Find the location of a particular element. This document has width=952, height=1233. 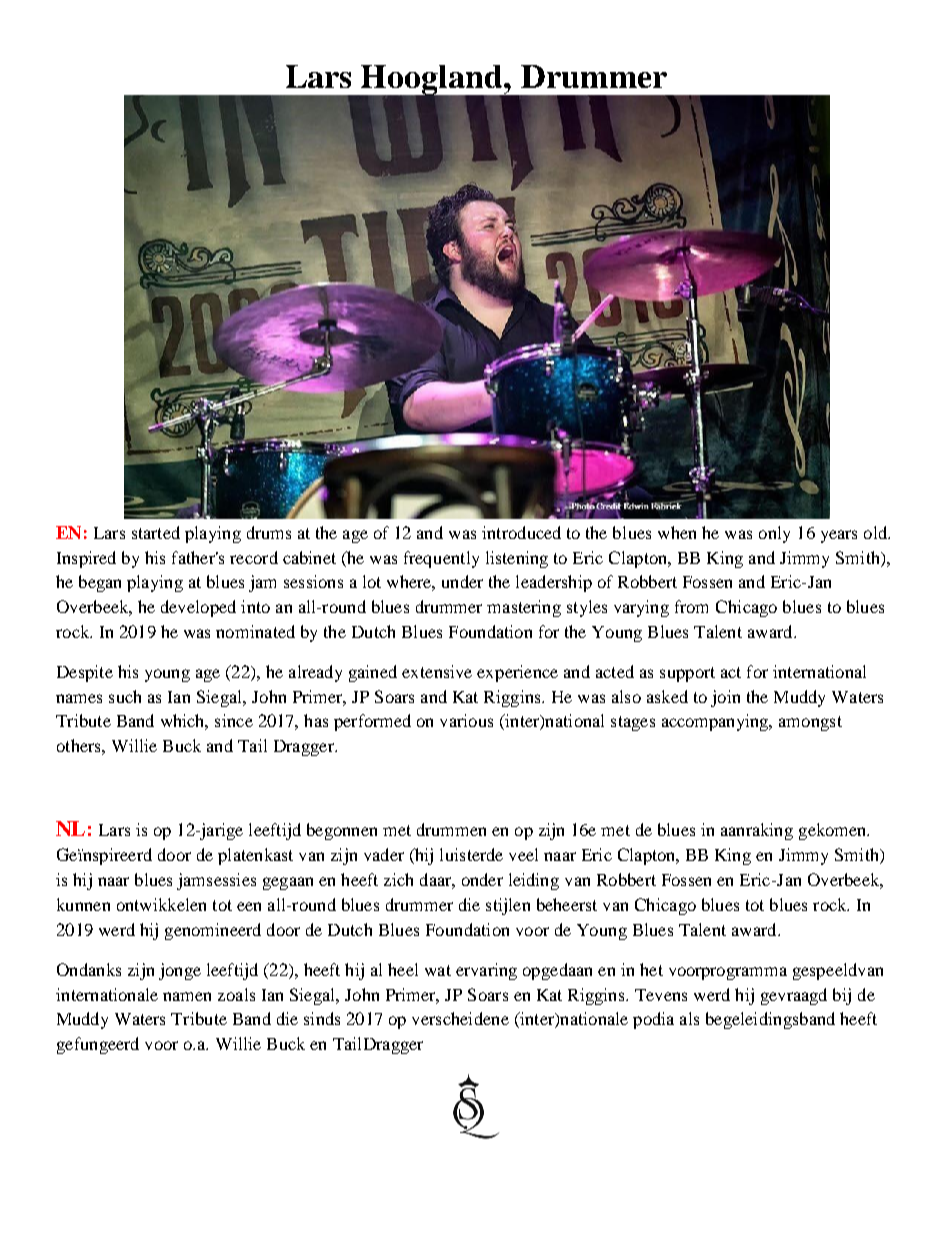

only is located at coordinates (774, 534).
